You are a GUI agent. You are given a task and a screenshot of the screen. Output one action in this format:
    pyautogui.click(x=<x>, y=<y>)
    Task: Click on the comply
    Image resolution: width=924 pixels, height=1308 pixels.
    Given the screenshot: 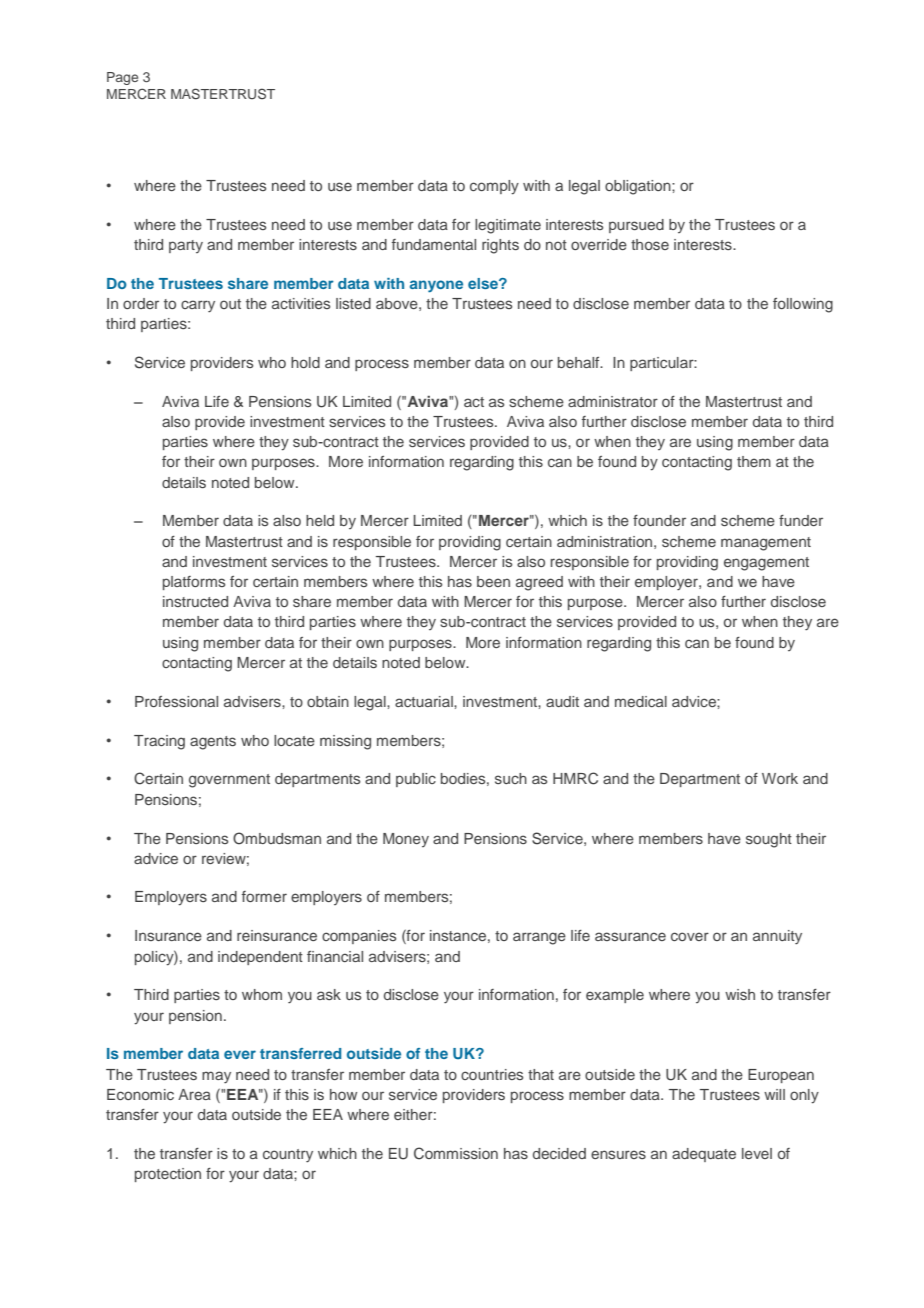 What is the action you would take?
    pyautogui.click(x=494, y=187)
